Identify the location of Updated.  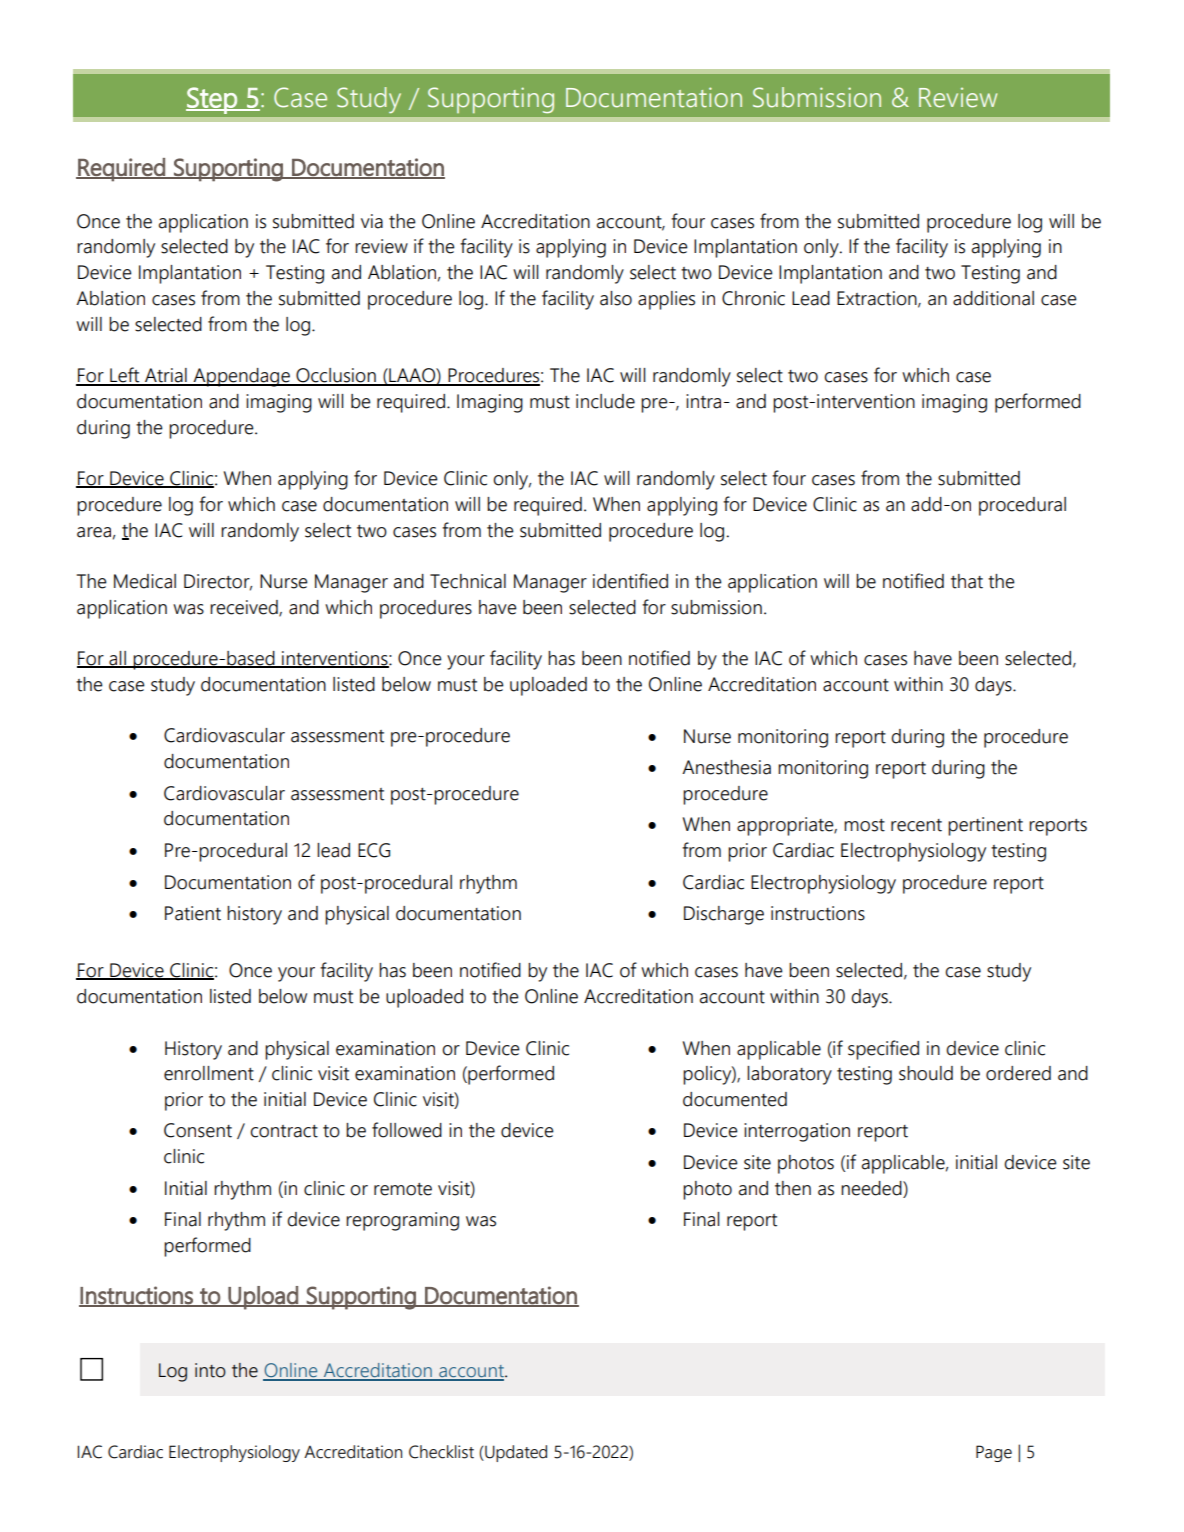
(515, 1453).
